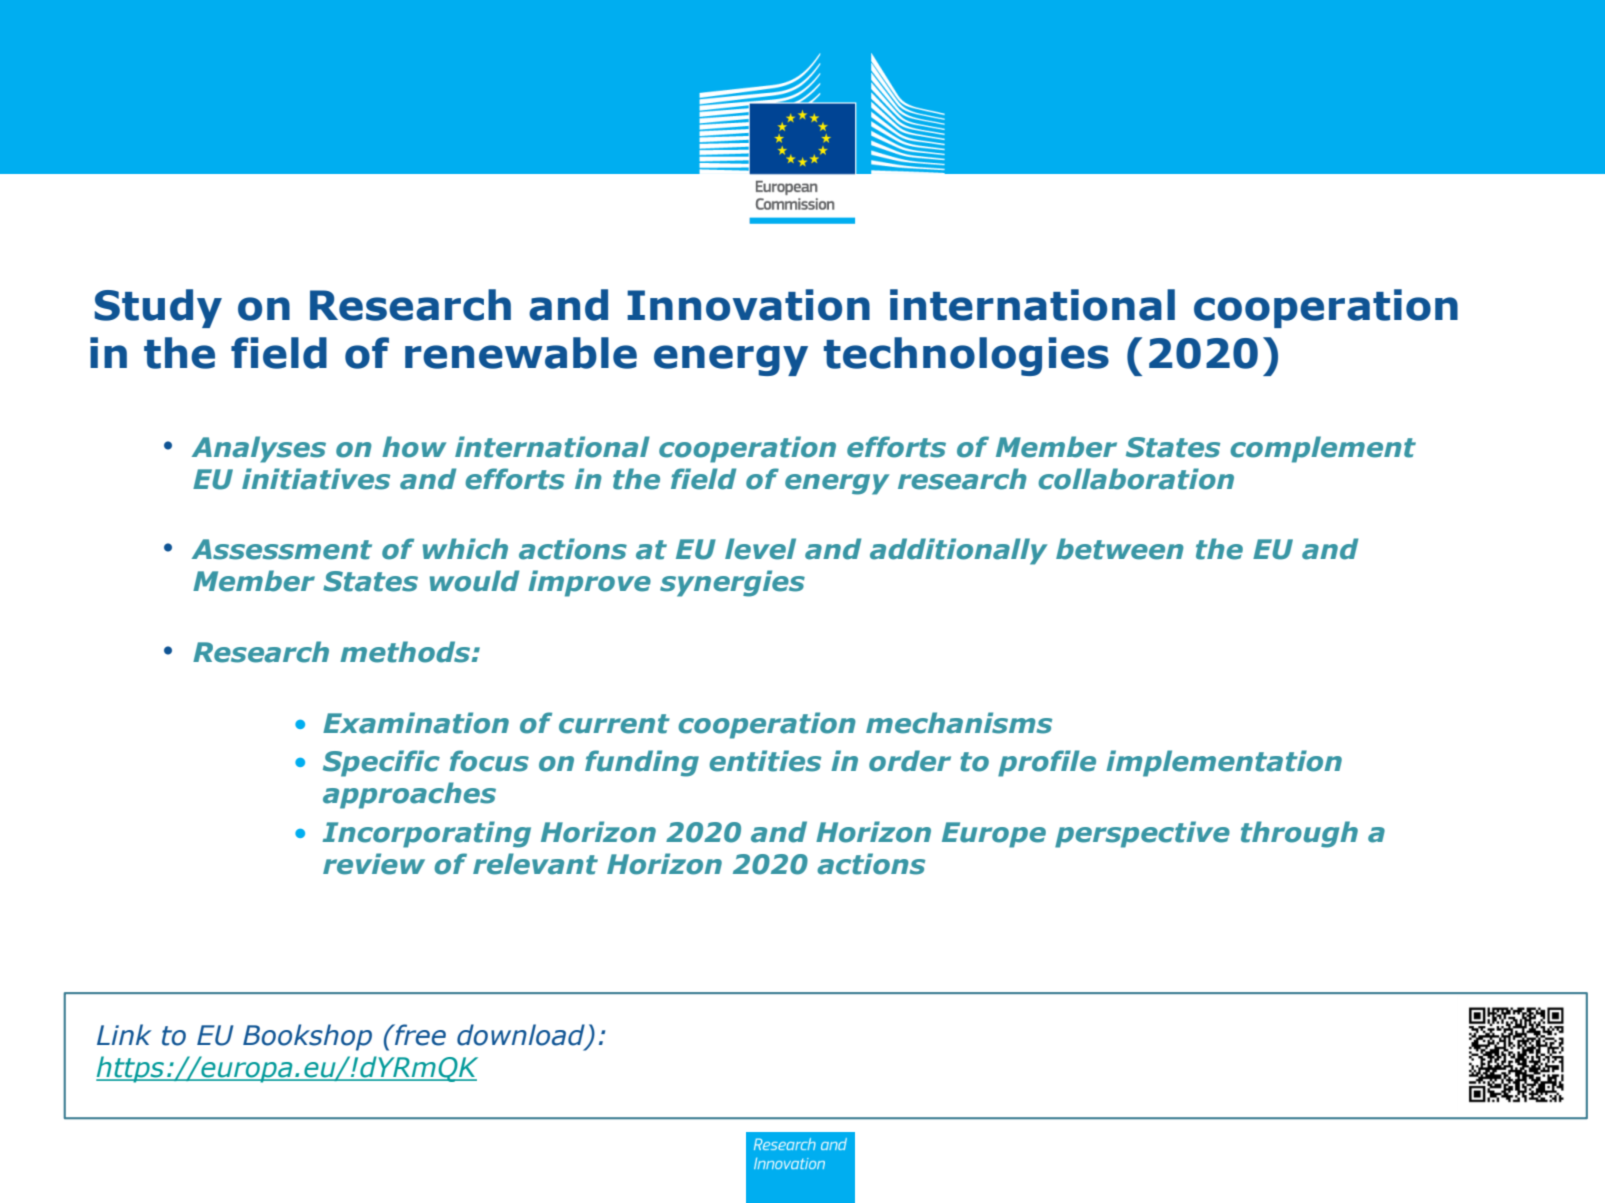 This page has height=1203, width=1605. Describe the element at coordinates (522, 1036) in the page. I see `download` at that location.
